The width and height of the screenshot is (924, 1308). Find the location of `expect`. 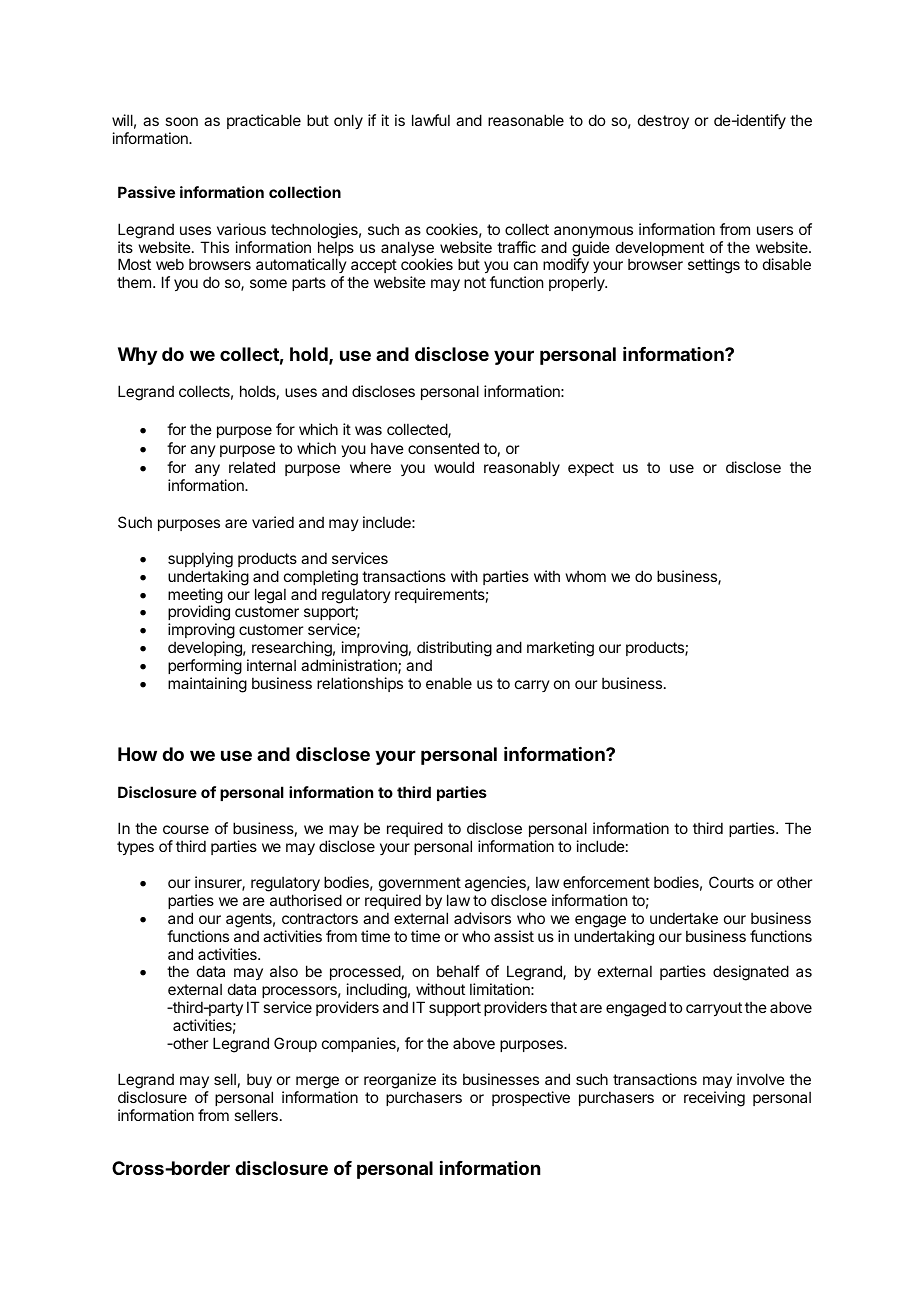

expect is located at coordinates (591, 469).
